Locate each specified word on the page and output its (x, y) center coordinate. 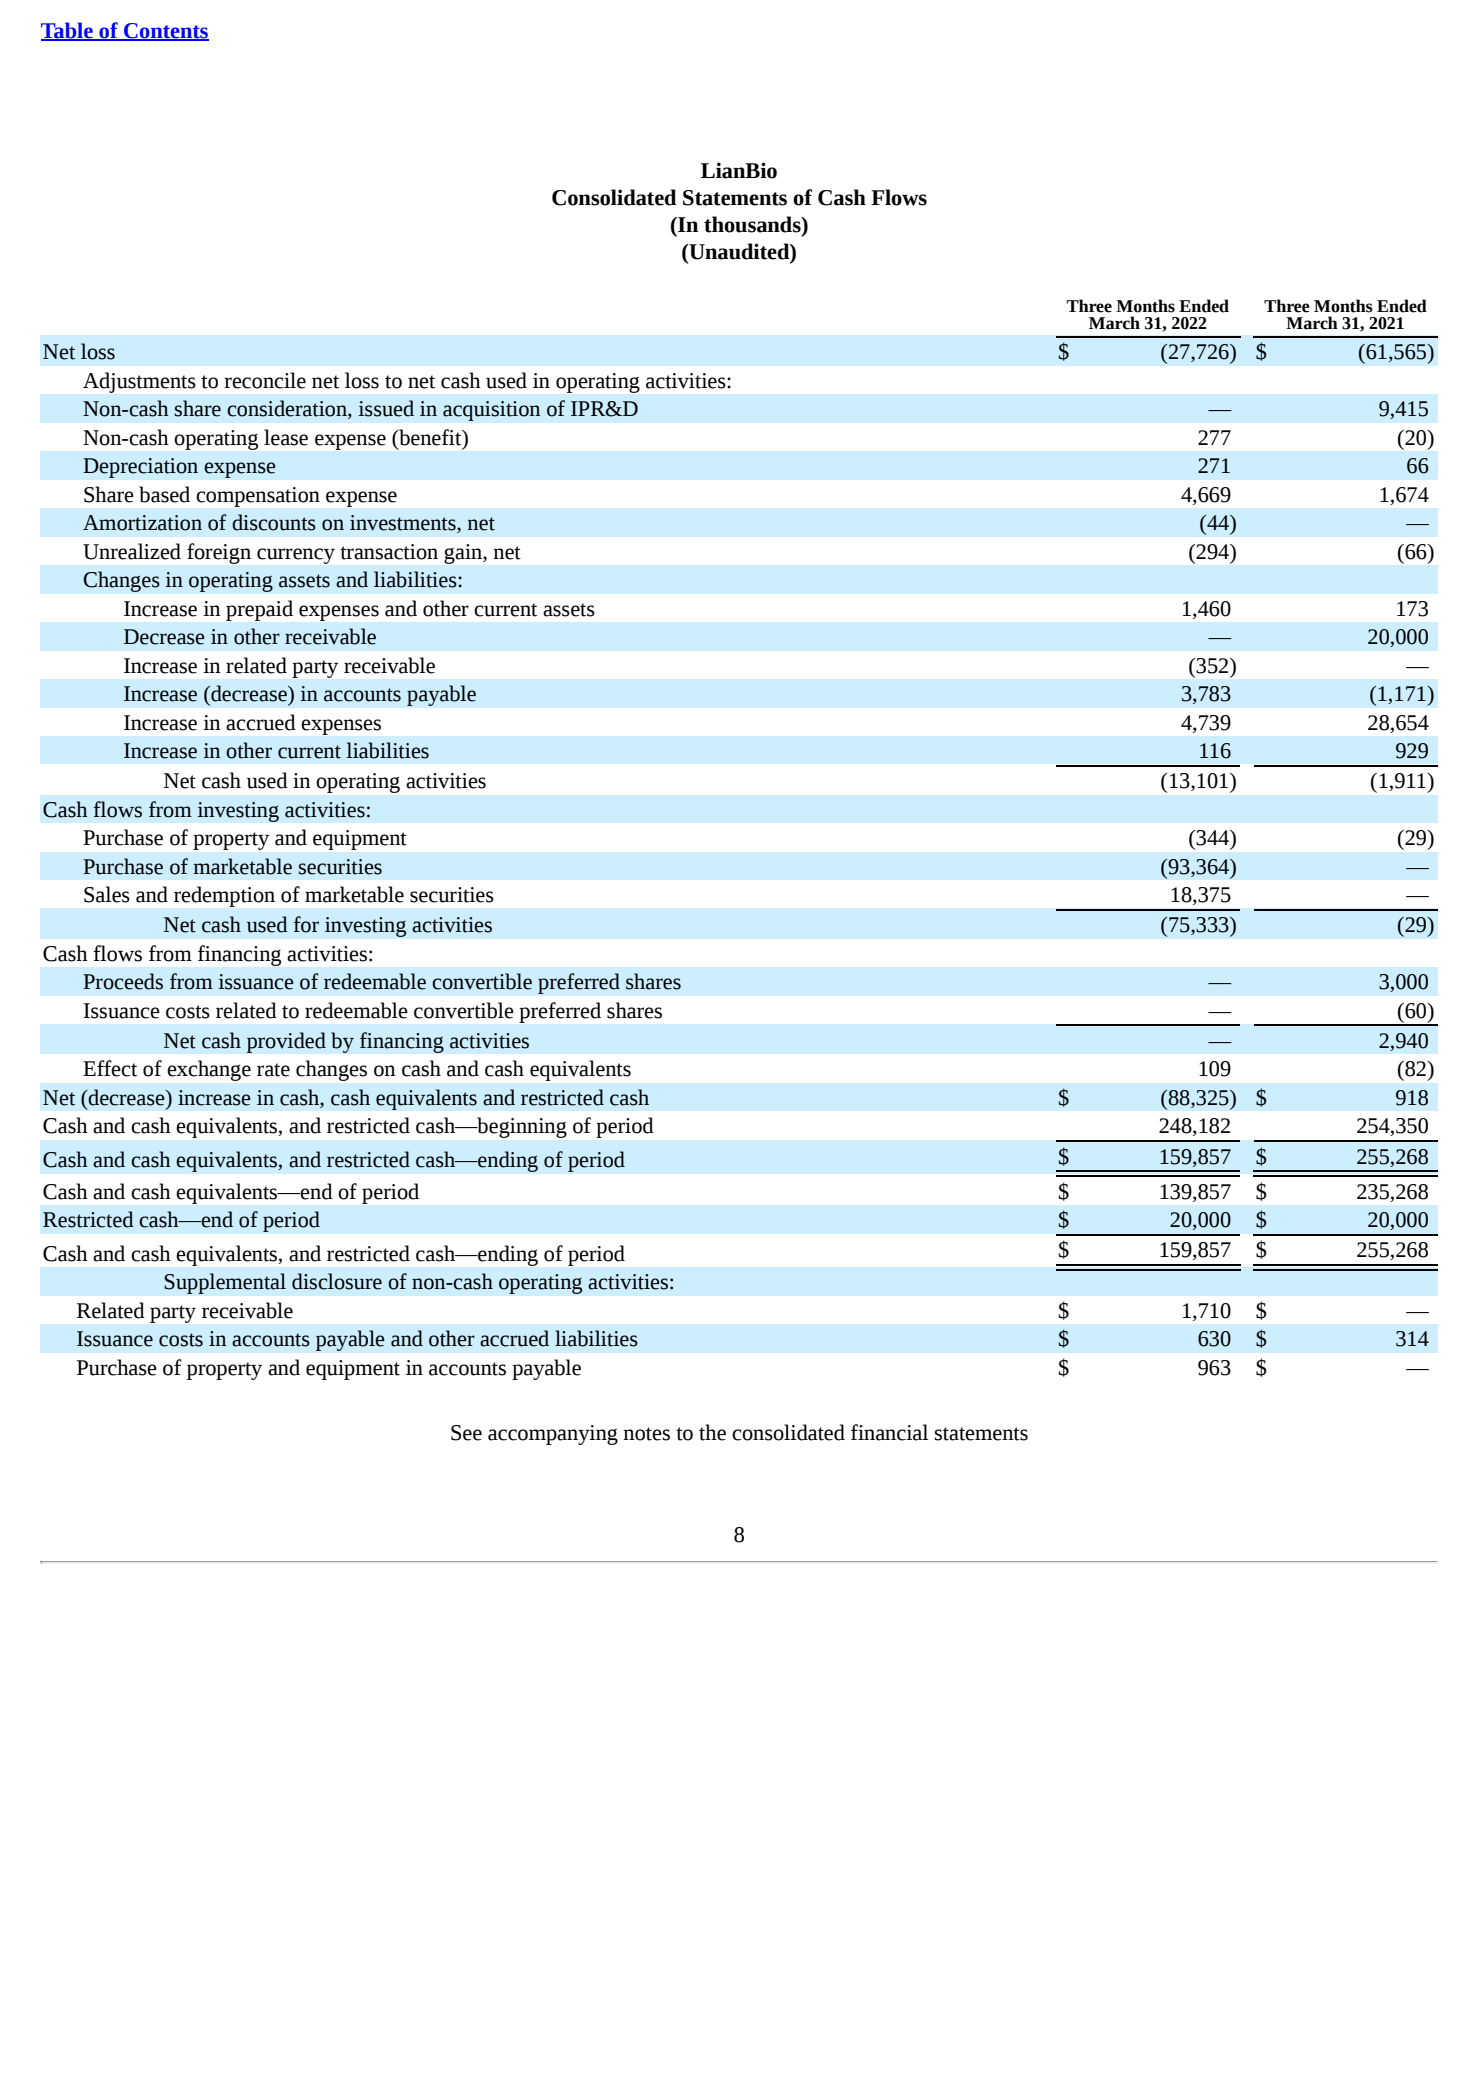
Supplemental (225, 1283)
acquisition (492, 411)
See (466, 1433)
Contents (165, 31)
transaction (389, 552)
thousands (753, 225)
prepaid (259, 610)
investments (404, 524)
